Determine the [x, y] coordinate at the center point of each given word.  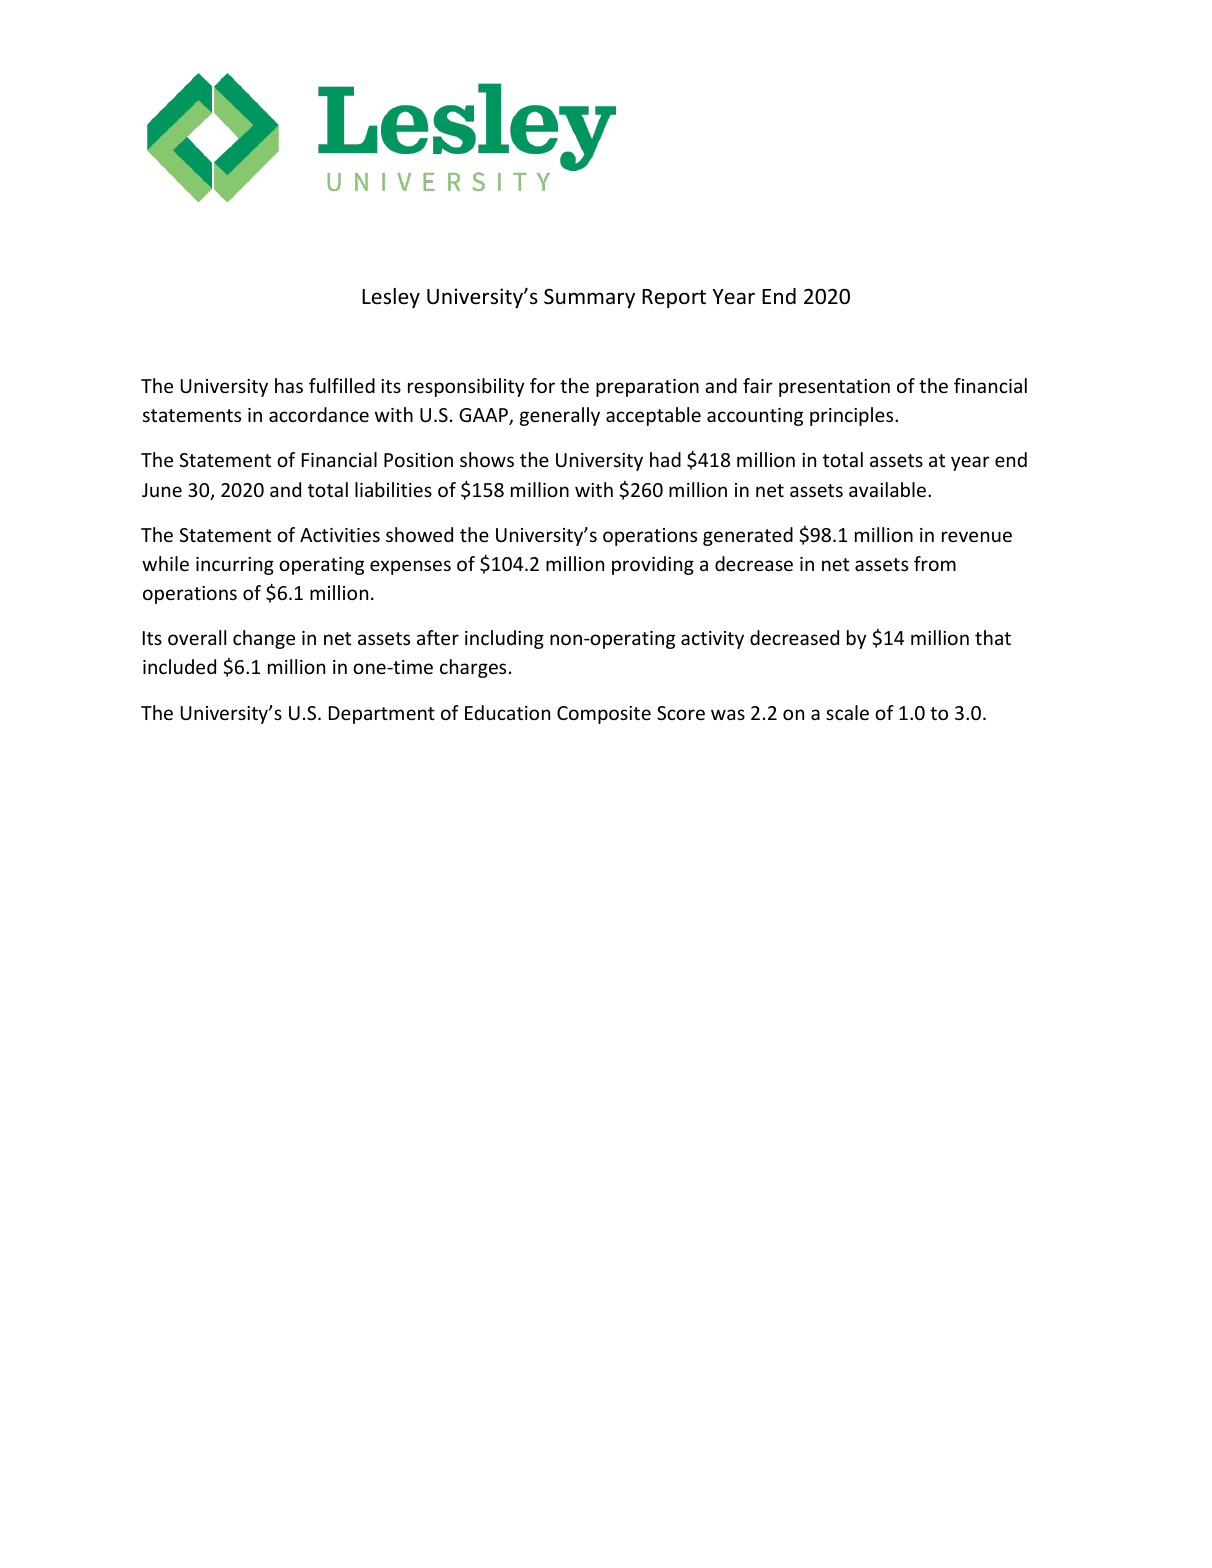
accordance [319, 414]
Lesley [391, 298]
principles [853, 416]
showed [419, 534]
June [162, 490]
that [993, 637]
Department [382, 715]
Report [674, 299]
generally [560, 416]
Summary [589, 298]
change [264, 639]
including [504, 639]
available [887, 489]
